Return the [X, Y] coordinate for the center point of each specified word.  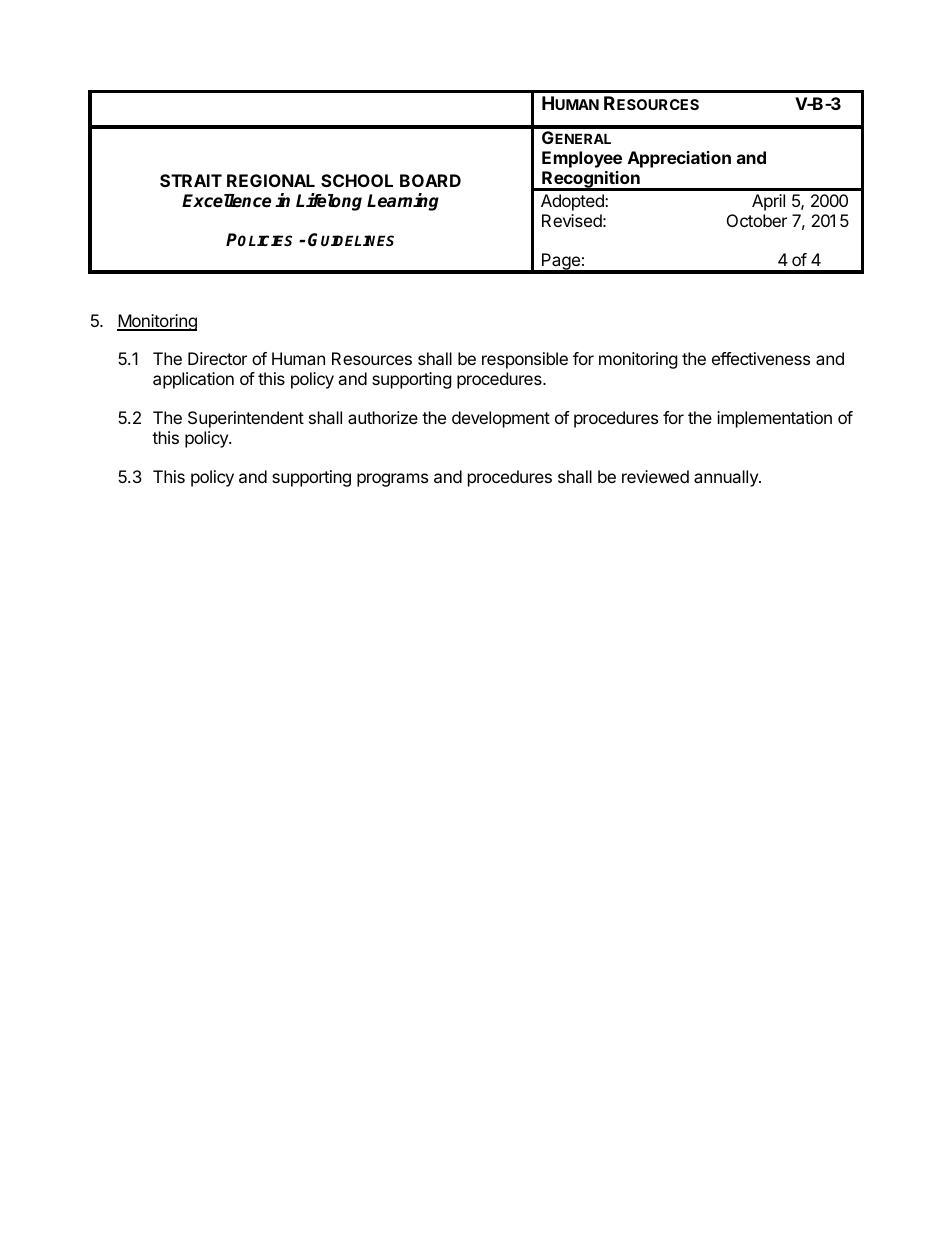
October [757, 220]
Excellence [226, 201]
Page [561, 263]
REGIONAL [271, 180]
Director [217, 358]
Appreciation [679, 159]
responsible [525, 360]
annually [727, 478]
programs [392, 480]
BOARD [430, 180]
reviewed [655, 476]
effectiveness [761, 358]
